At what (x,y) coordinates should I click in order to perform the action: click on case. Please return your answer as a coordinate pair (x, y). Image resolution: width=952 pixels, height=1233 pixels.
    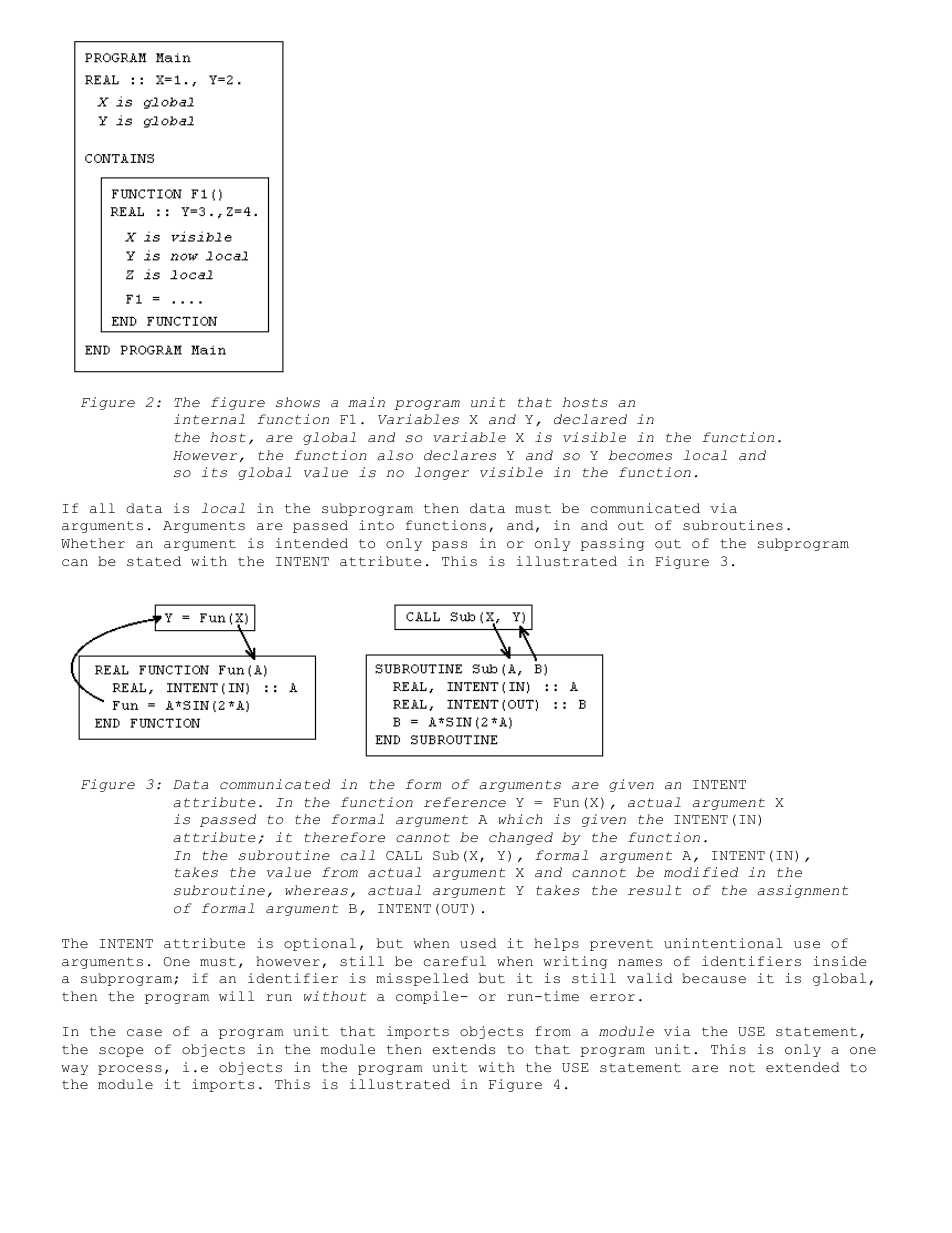
    Looking at the image, I should click on (144, 1033).
